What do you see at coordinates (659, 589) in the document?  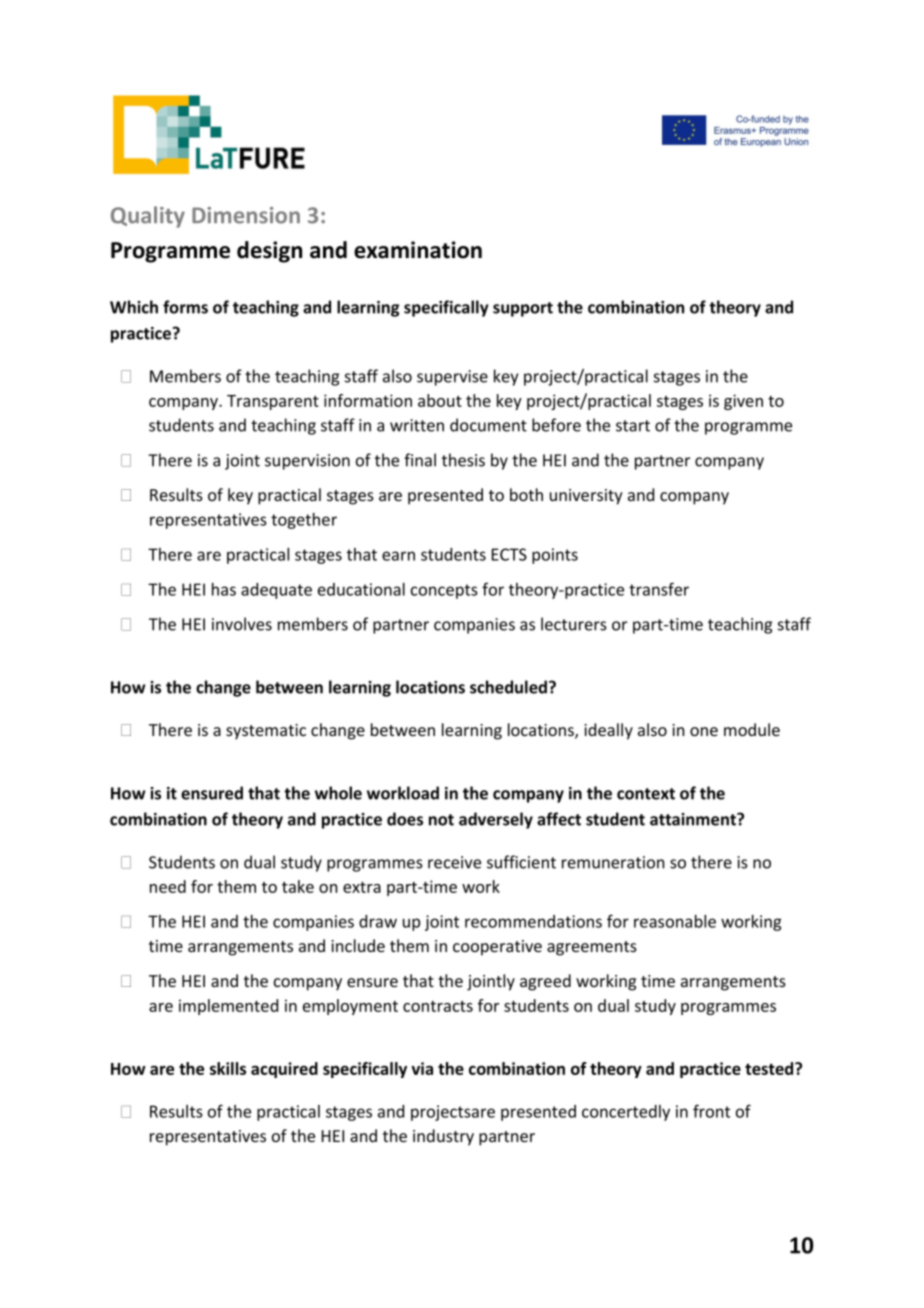 I see `transfer` at bounding box center [659, 589].
